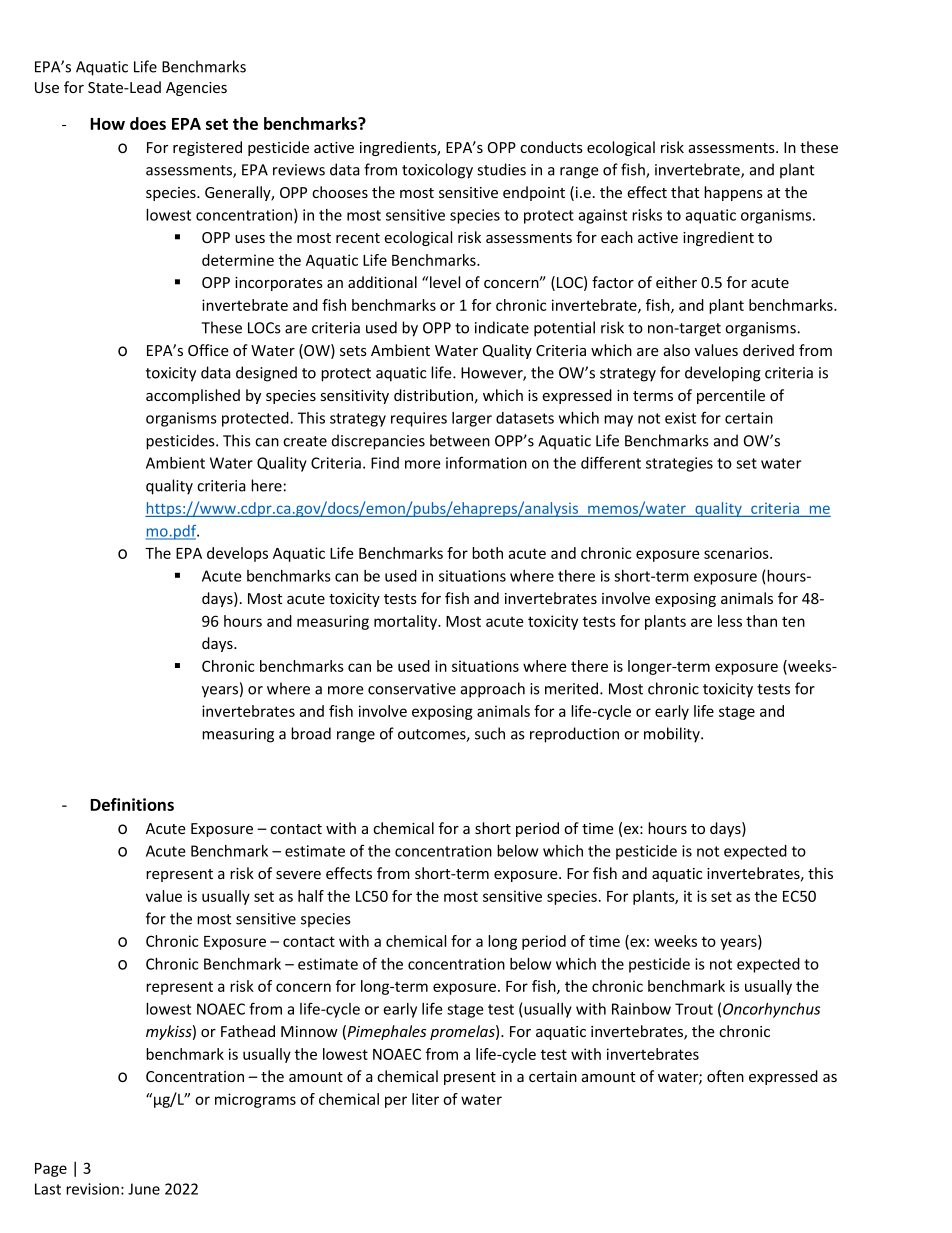 The image size is (952, 1233). I want to click on accomplished, so click(193, 396).
